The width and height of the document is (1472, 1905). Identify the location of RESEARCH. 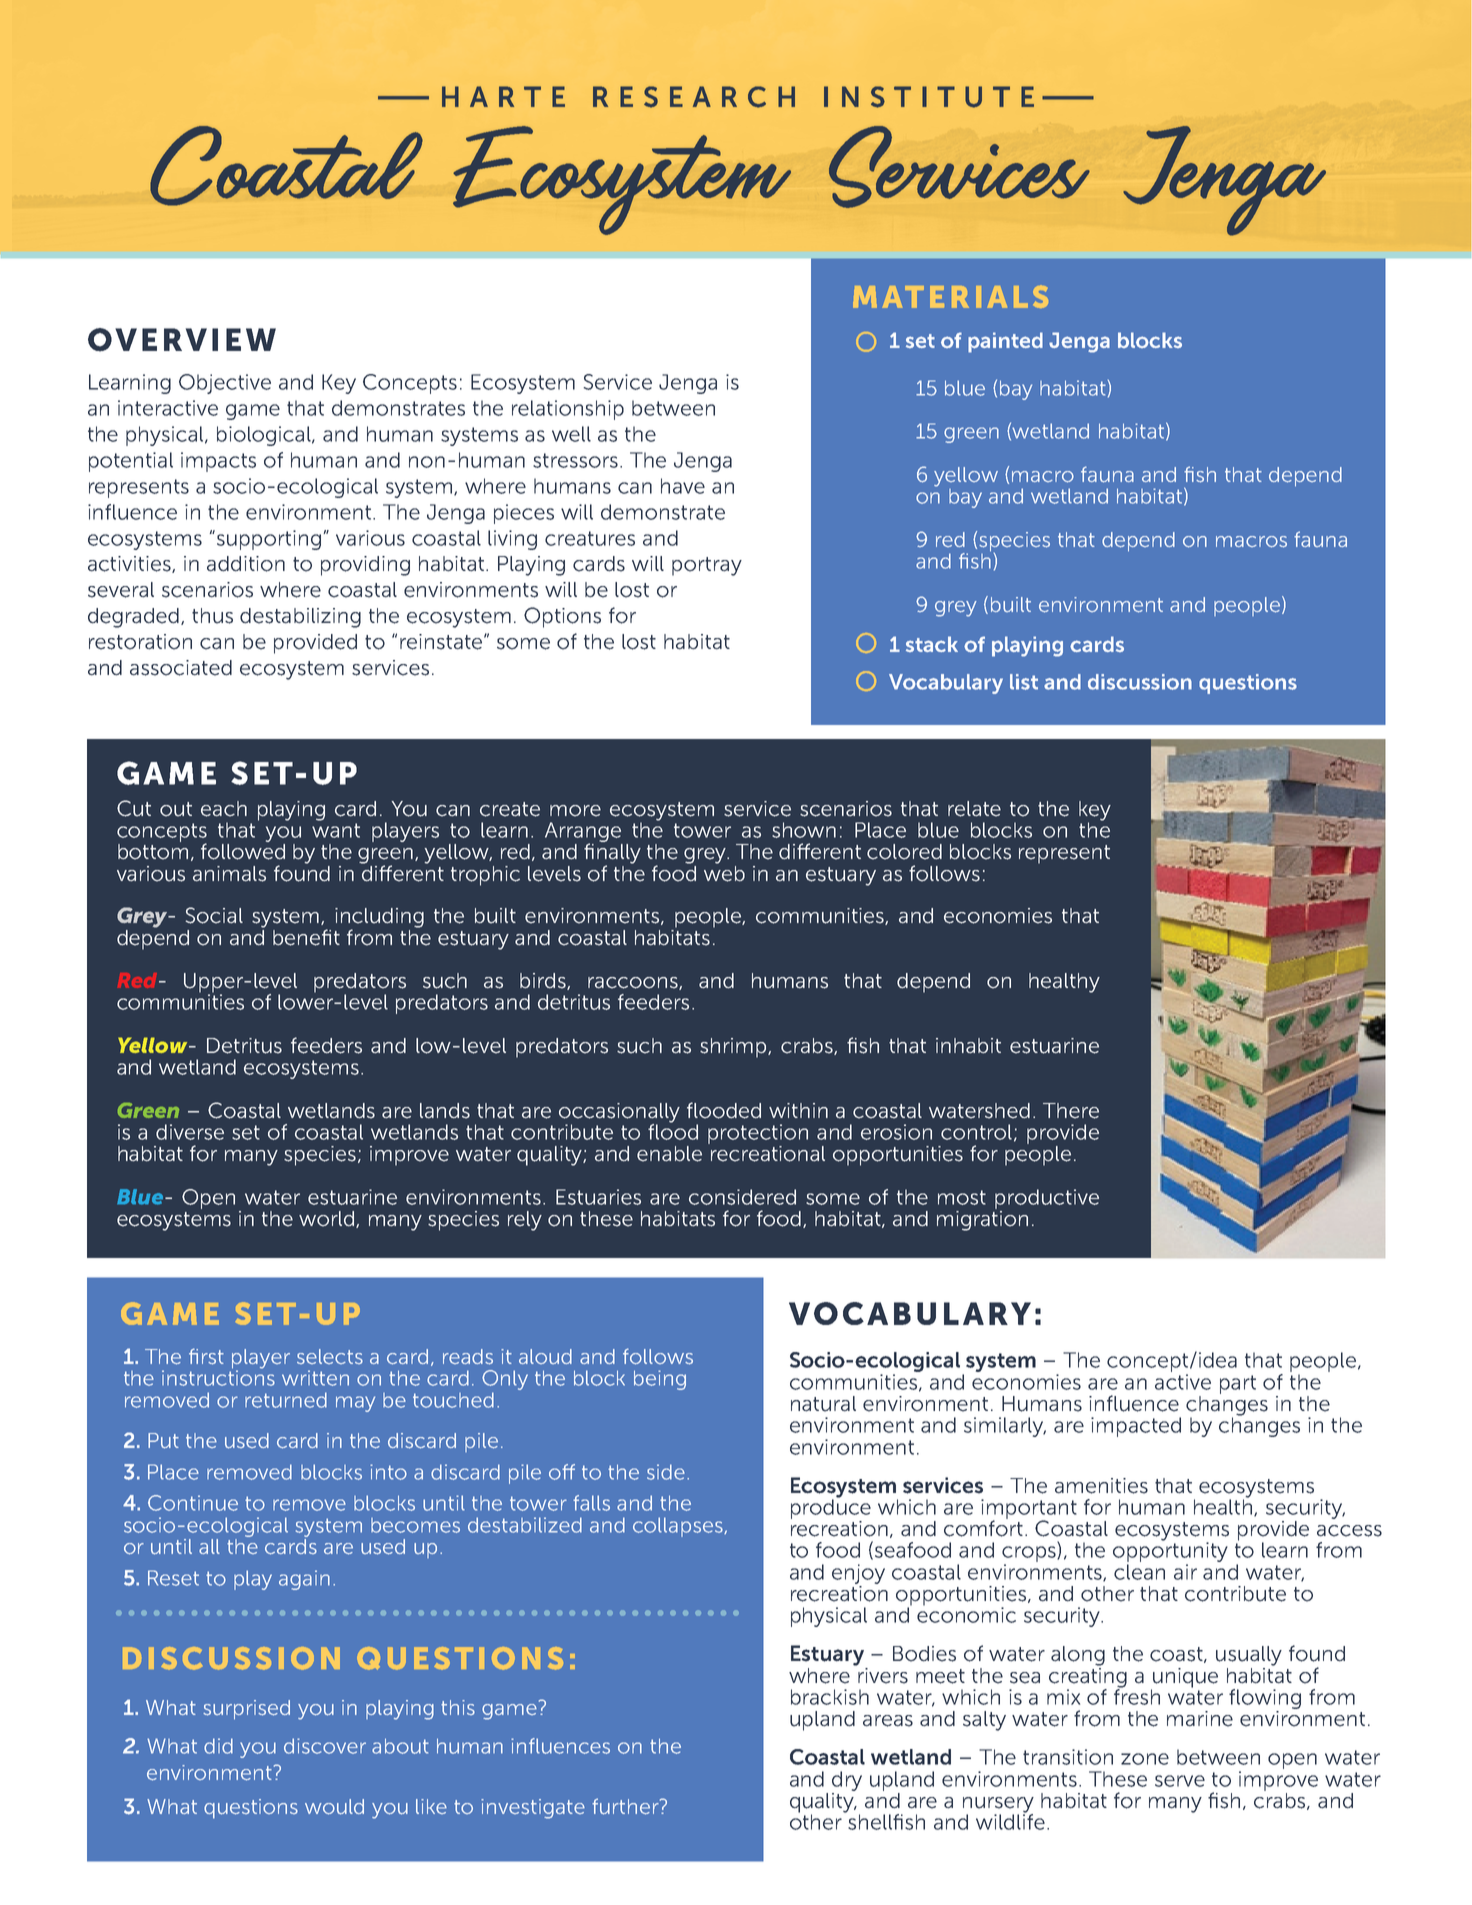
(694, 97).
